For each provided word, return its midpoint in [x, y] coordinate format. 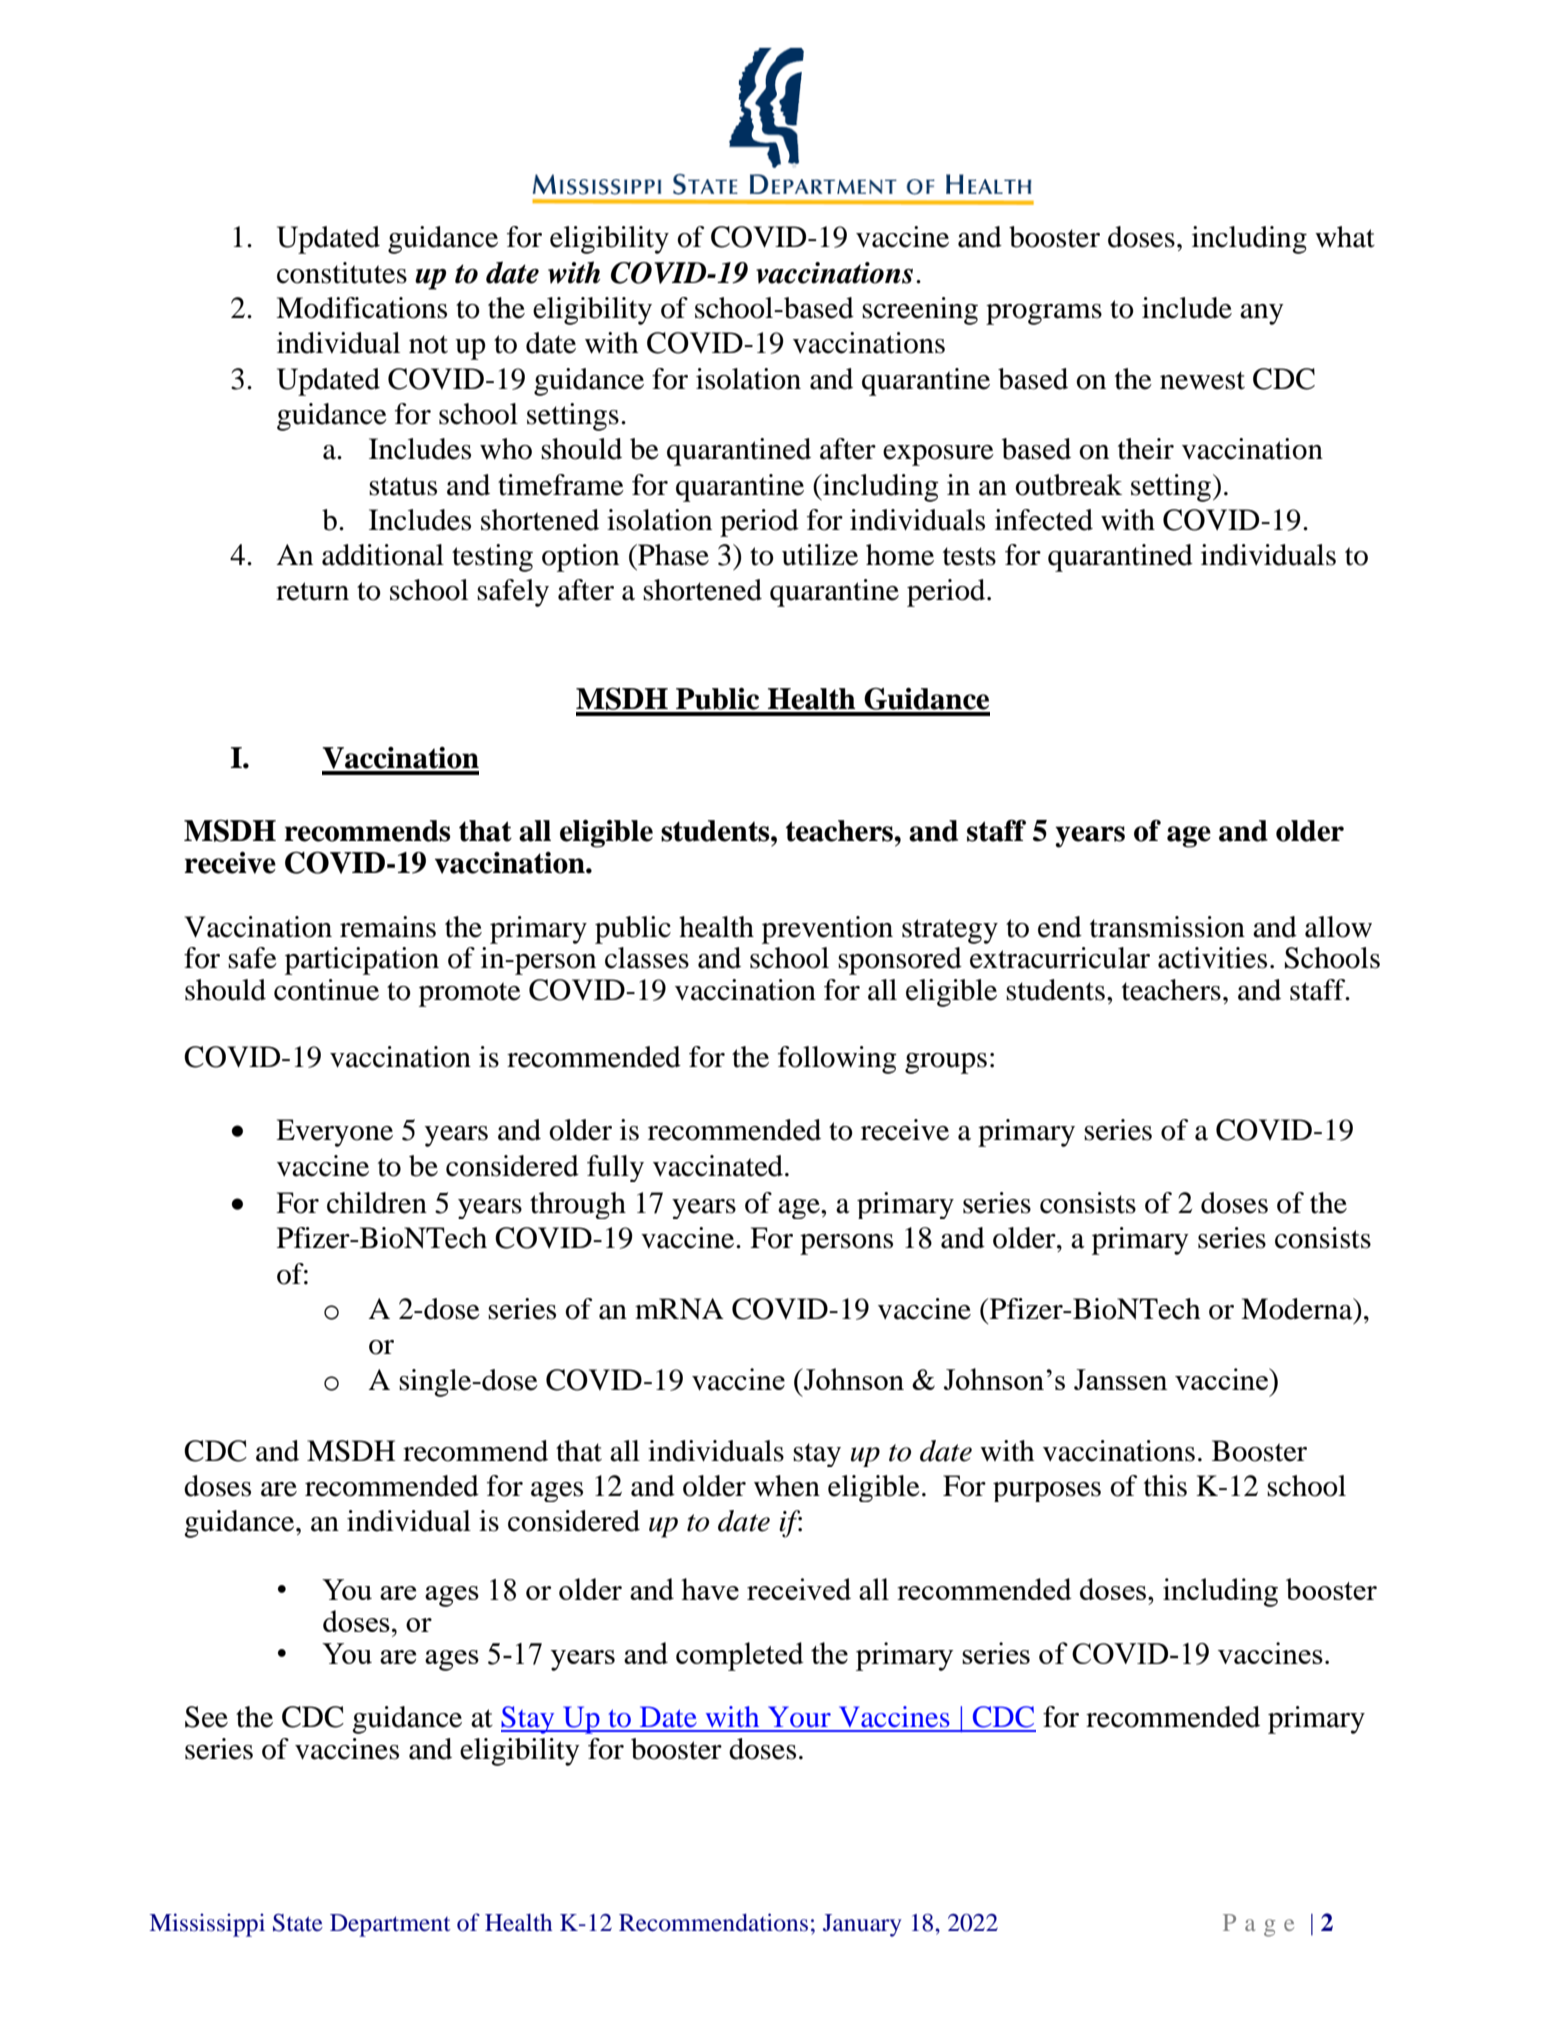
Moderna [1298, 1309]
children [377, 1203]
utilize [820, 555]
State [298, 1923]
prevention [827, 930]
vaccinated [718, 1166]
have [710, 1589]
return [312, 591]
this [1165, 1486]
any [1262, 314]
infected [1044, 520]
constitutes [342, 273]
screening [920, 311]
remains [388, 927]
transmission [1167, 927]
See [206, 1717]
